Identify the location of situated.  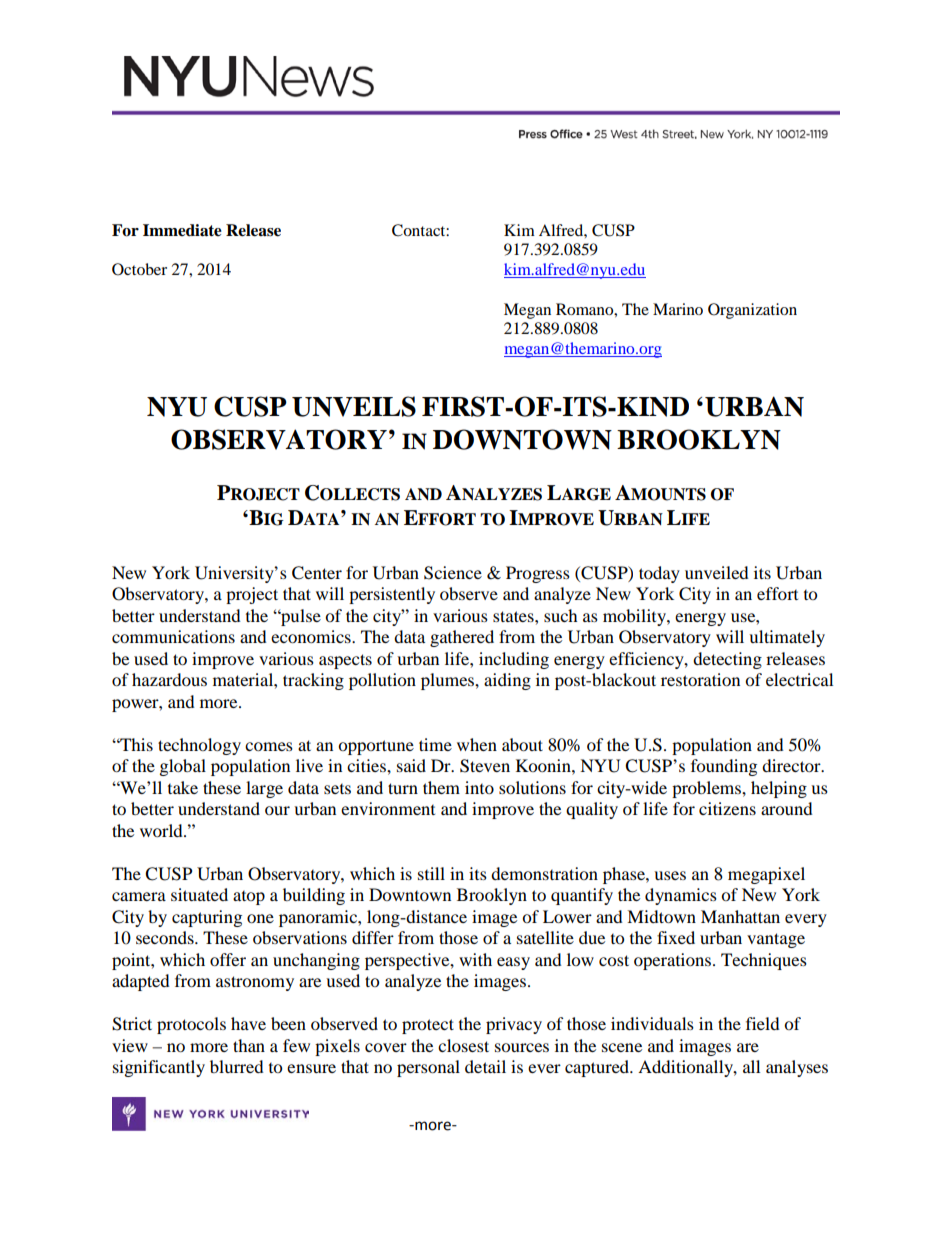
(199, 894).
